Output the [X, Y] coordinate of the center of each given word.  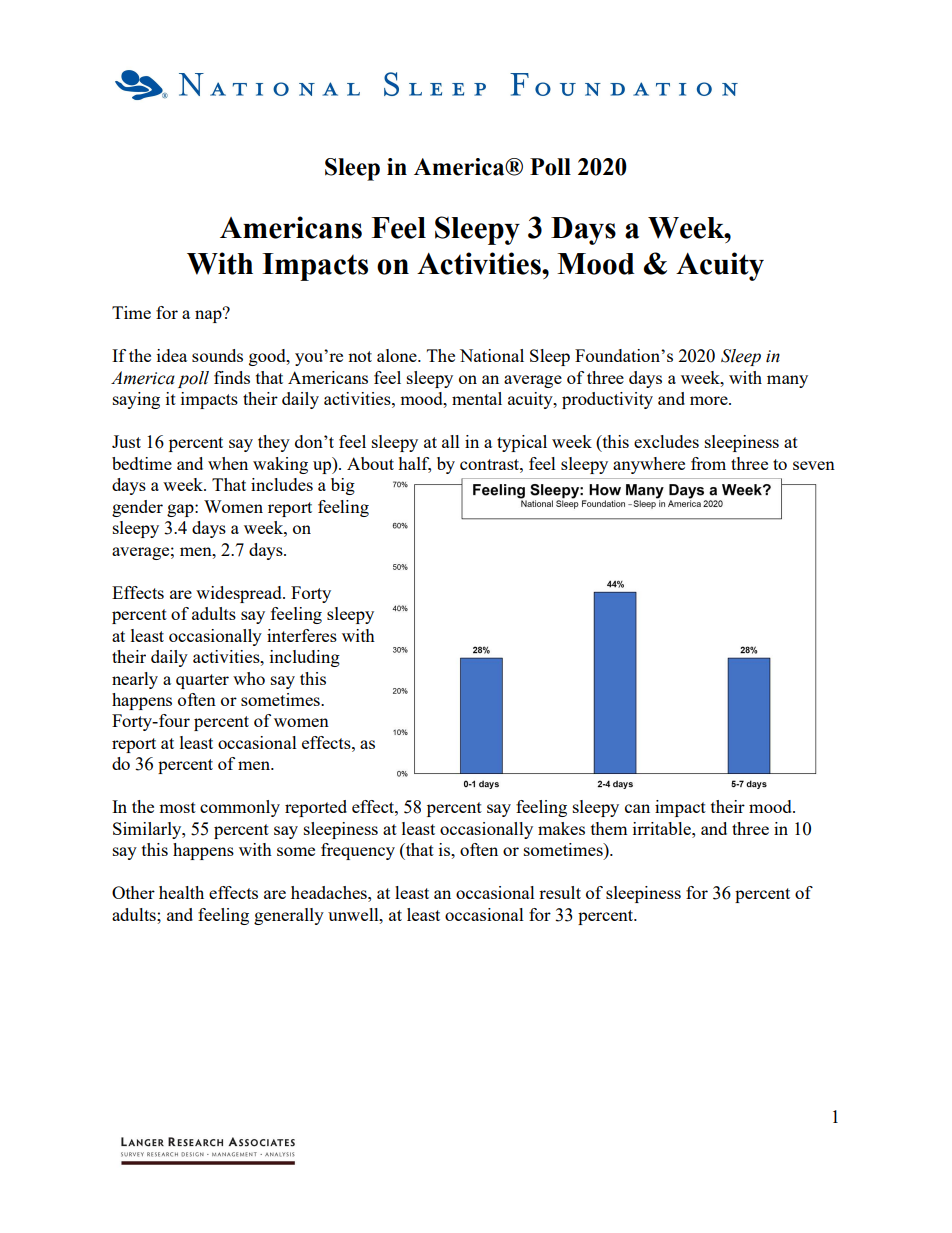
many [787, 381]
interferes [302, 635]
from [708, 463]
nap [209, 315]
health [181, 892]
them [609, 828]
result [560, 892]
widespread [240, 594]
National [492, 355]
